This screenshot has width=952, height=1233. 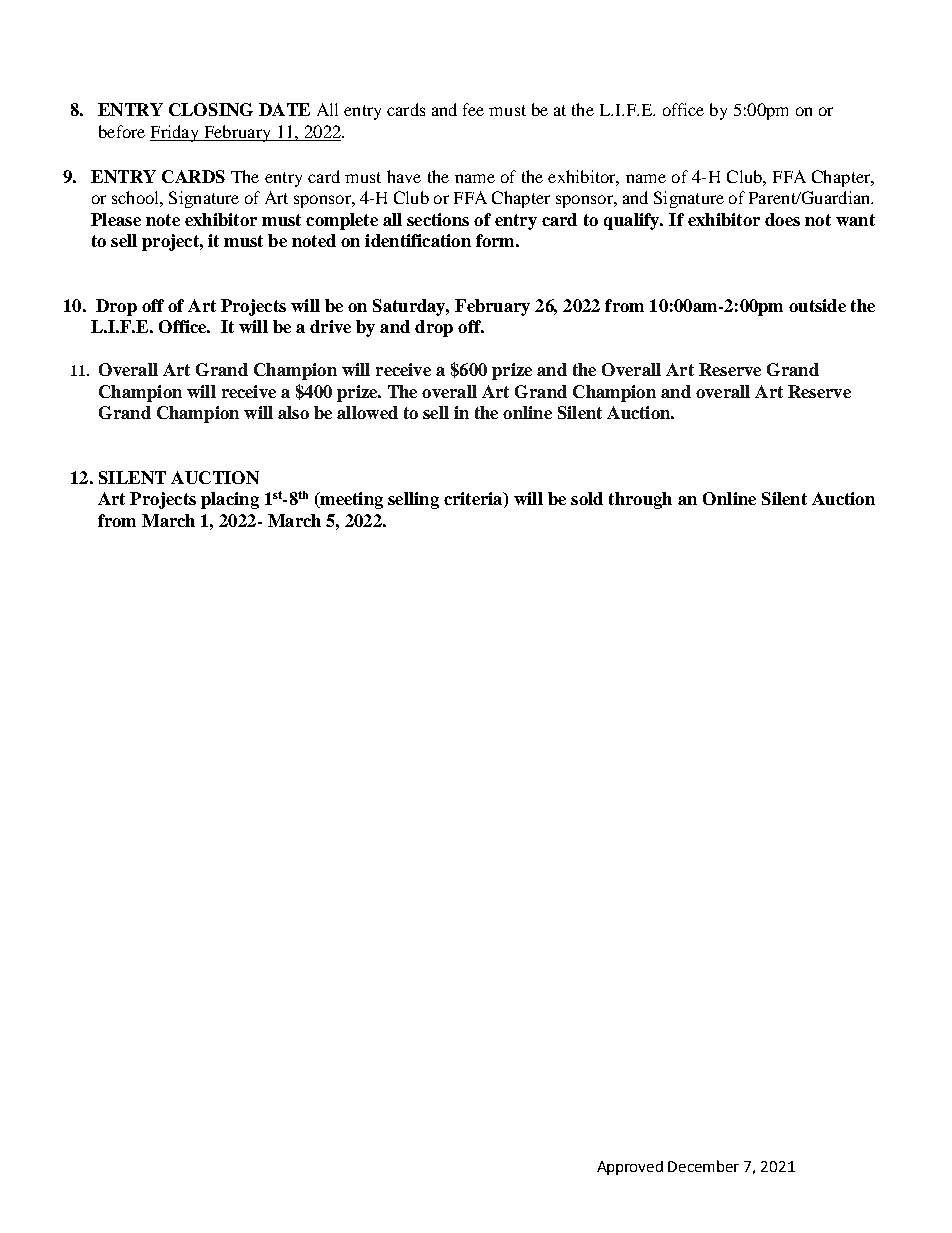 I want to click on criteria, so click(x=474, y=500).
